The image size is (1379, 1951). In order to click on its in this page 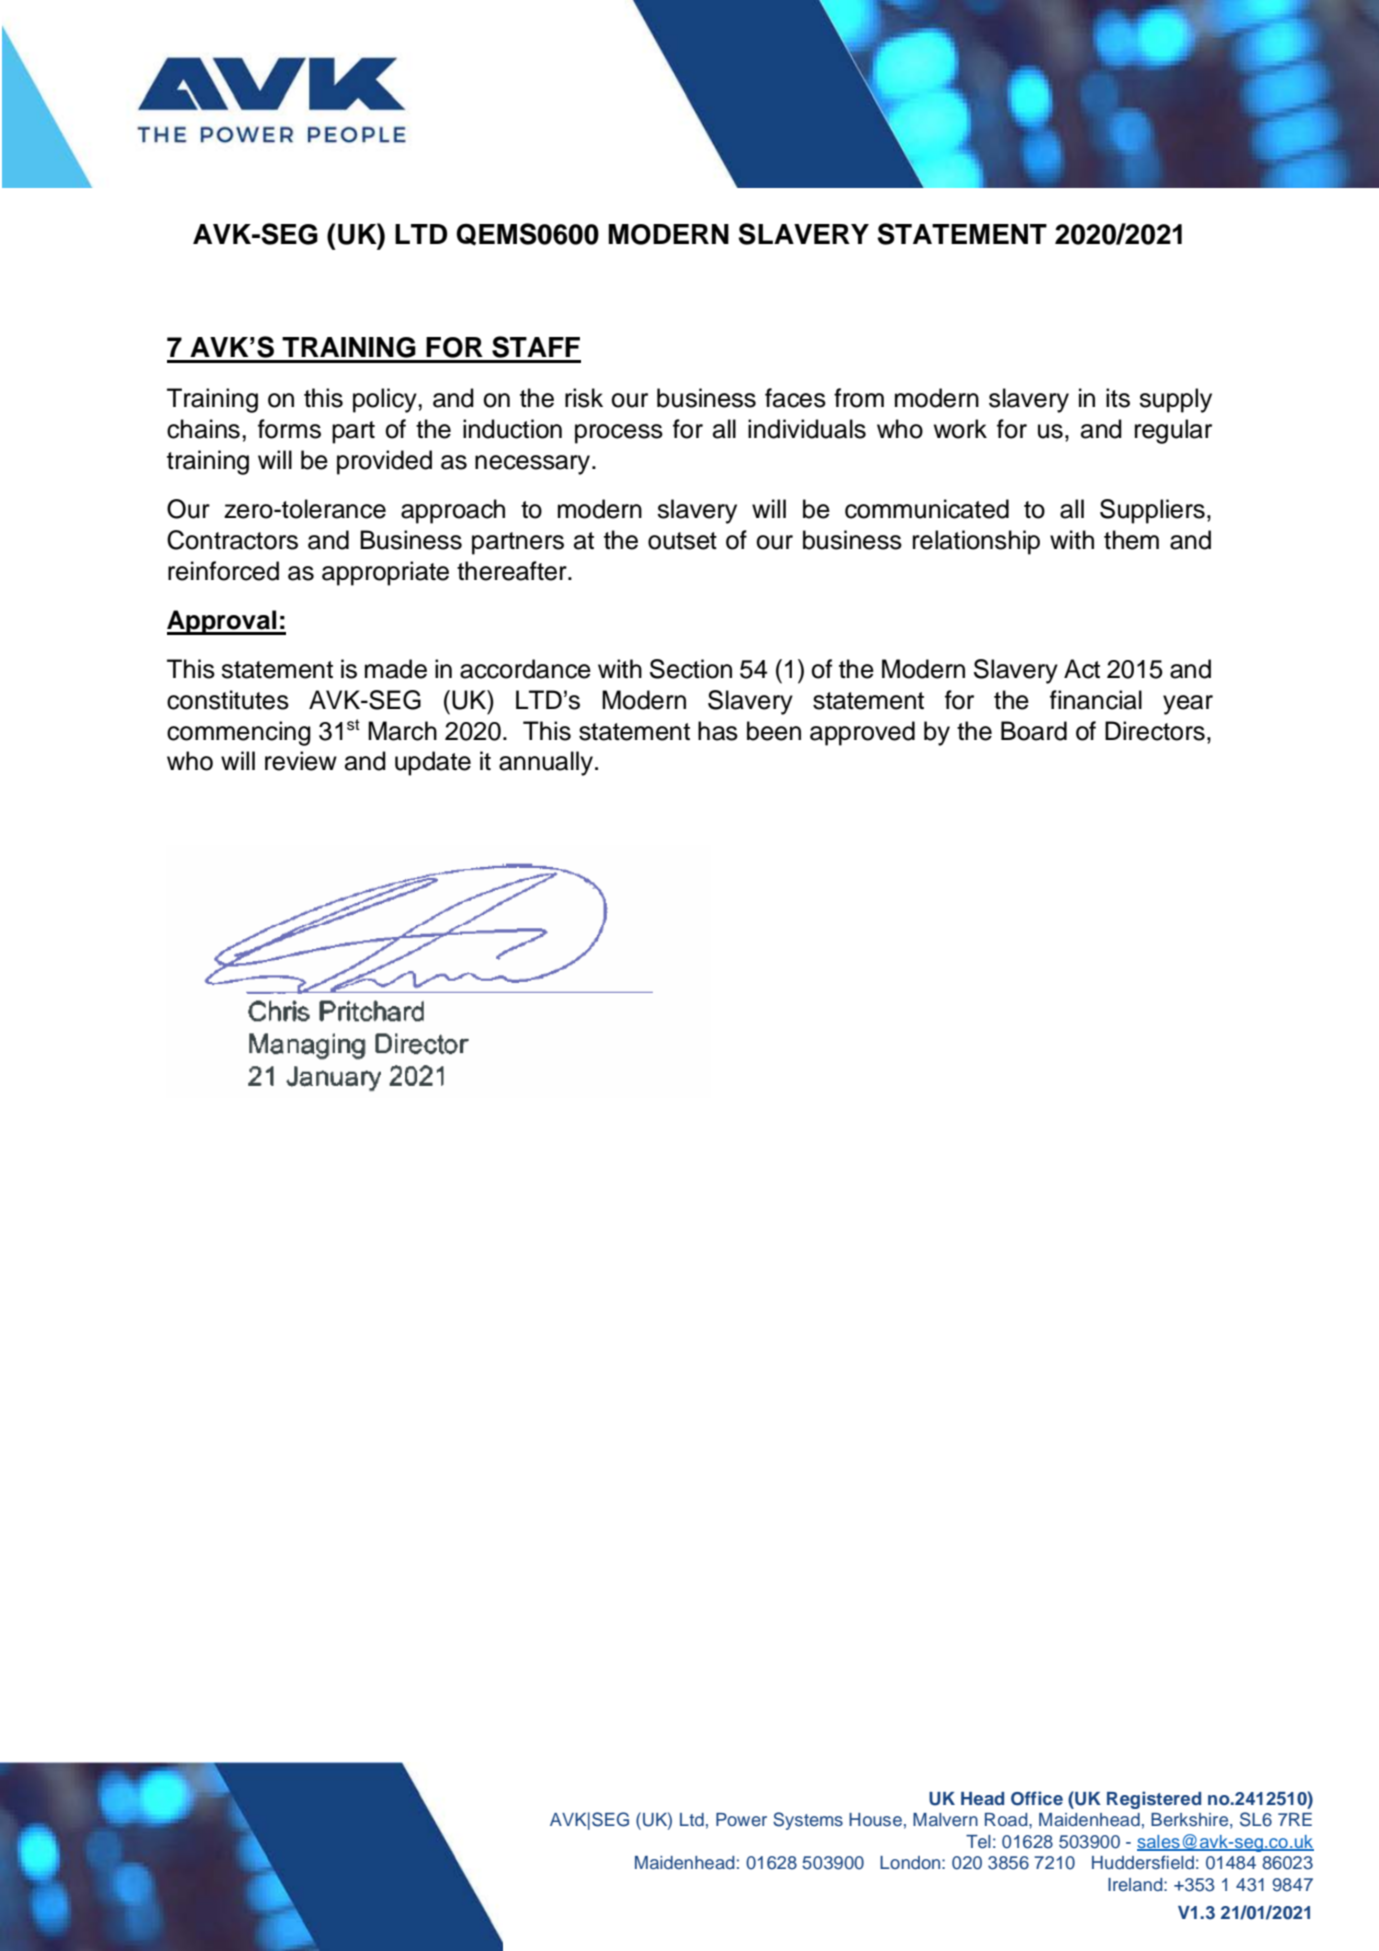, I will do `click(1118, 398)`.
